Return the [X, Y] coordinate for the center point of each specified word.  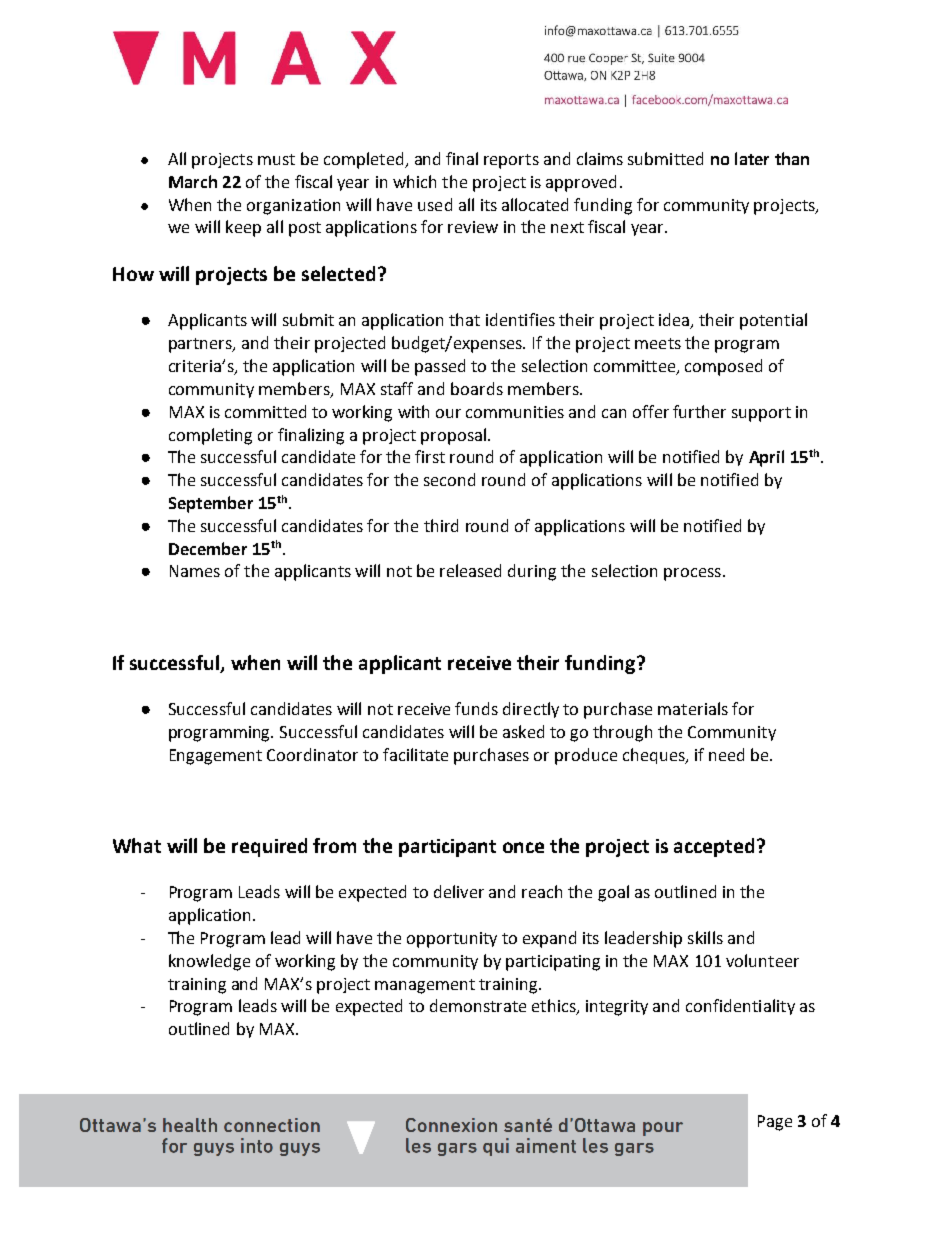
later [752, 158]
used [435, 204]
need [726, 754]
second [449, 479]
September [211, 504]
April [766, 458]
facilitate [415, 754]
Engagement [216, 757]
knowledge [209, 962]
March [193, 181]
